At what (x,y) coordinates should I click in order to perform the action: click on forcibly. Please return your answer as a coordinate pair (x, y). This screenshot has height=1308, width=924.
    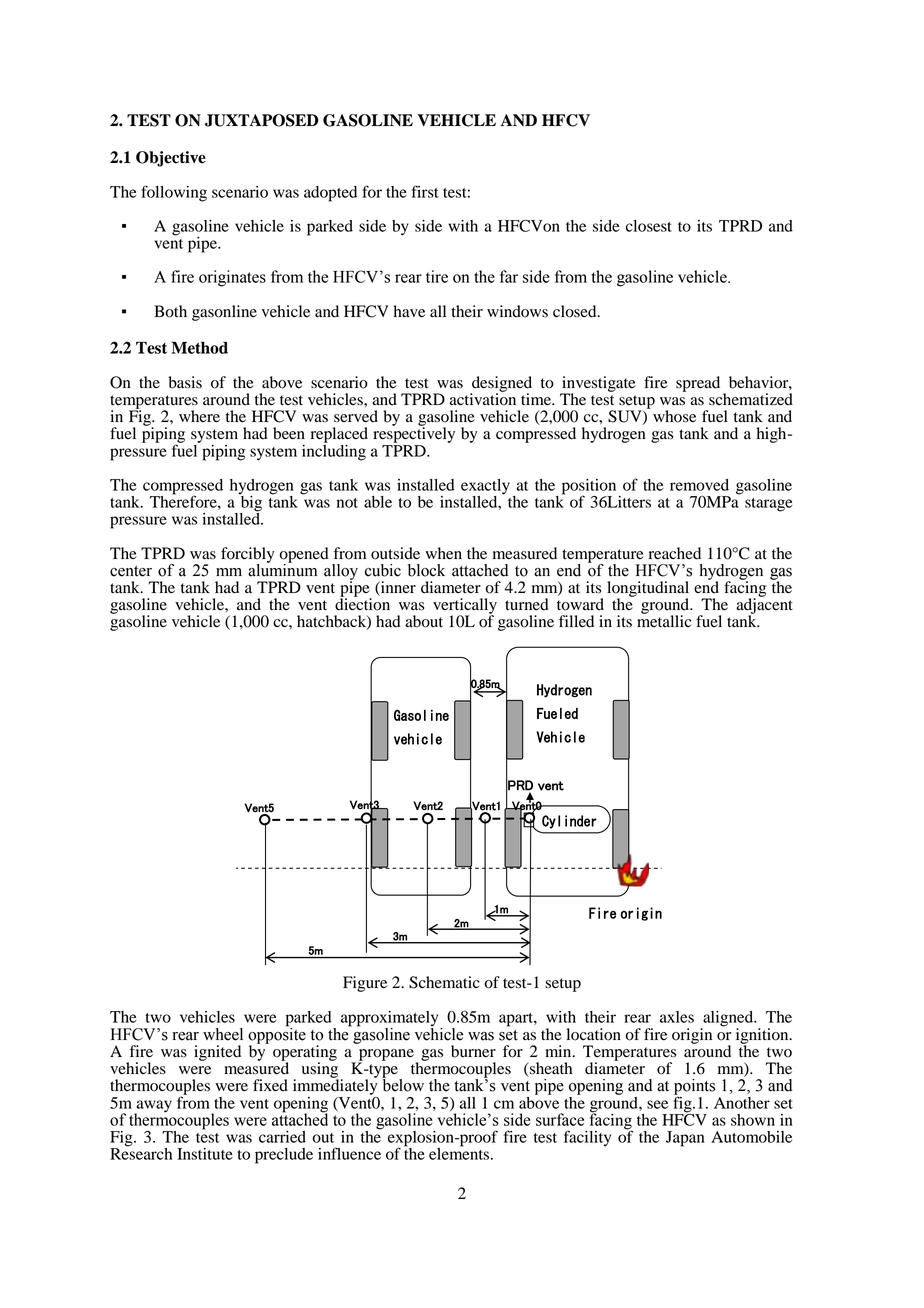
    Looking at the image, I should click on (248, 556).
